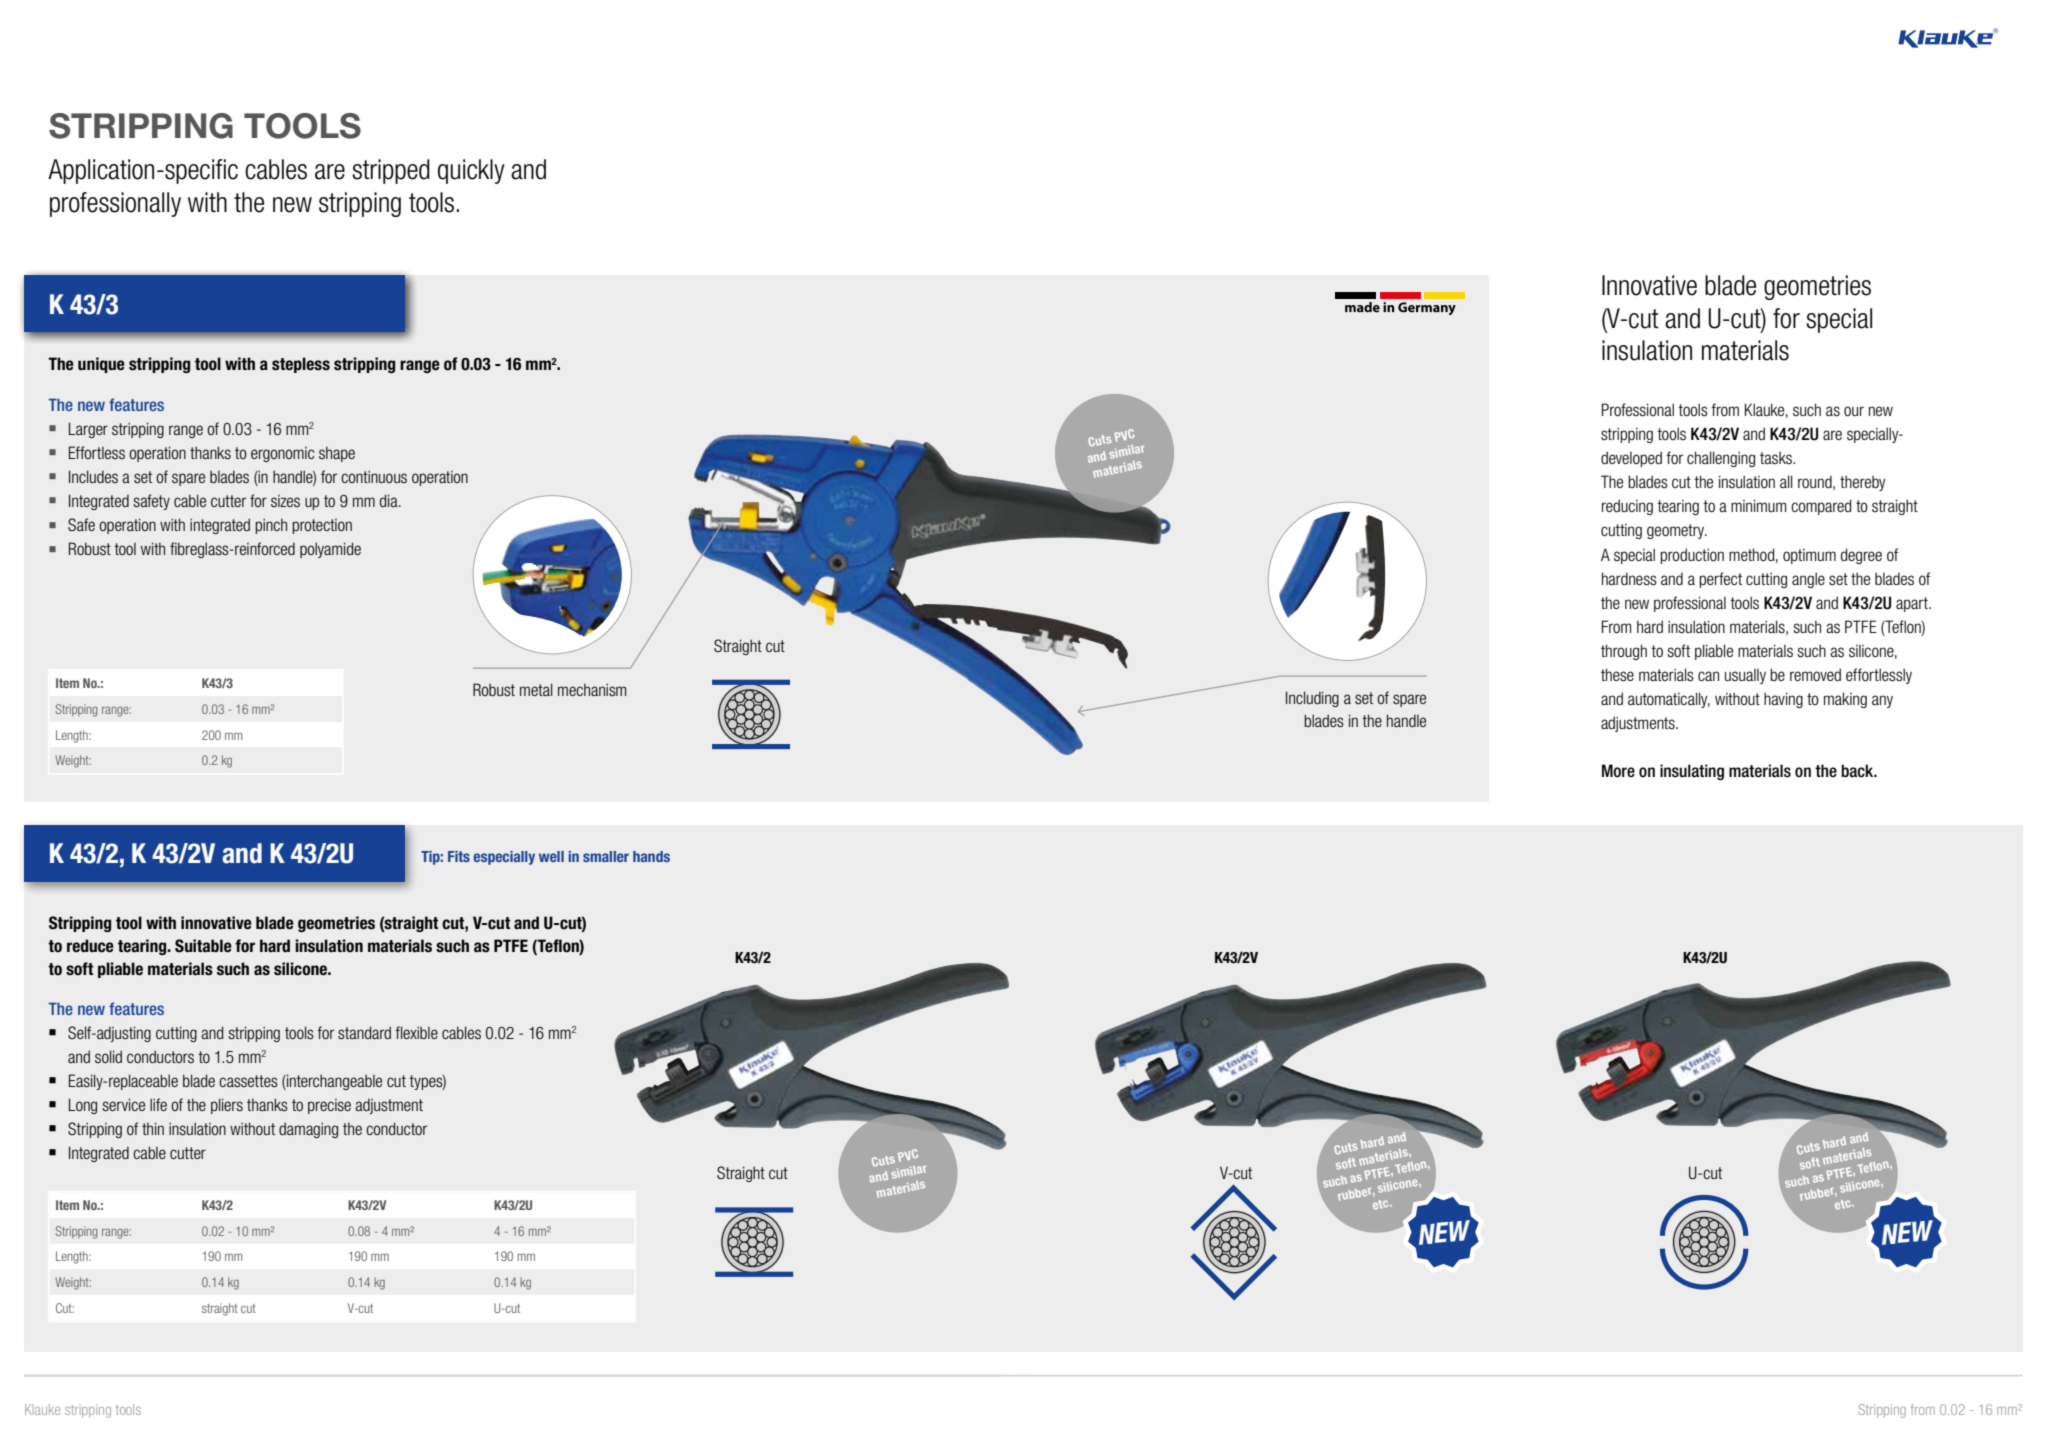 This page has height=1447, width=2047. What do you see at coordinates (391, 171) in the page?
I see `stripped` at bounding box center [391, 171].
